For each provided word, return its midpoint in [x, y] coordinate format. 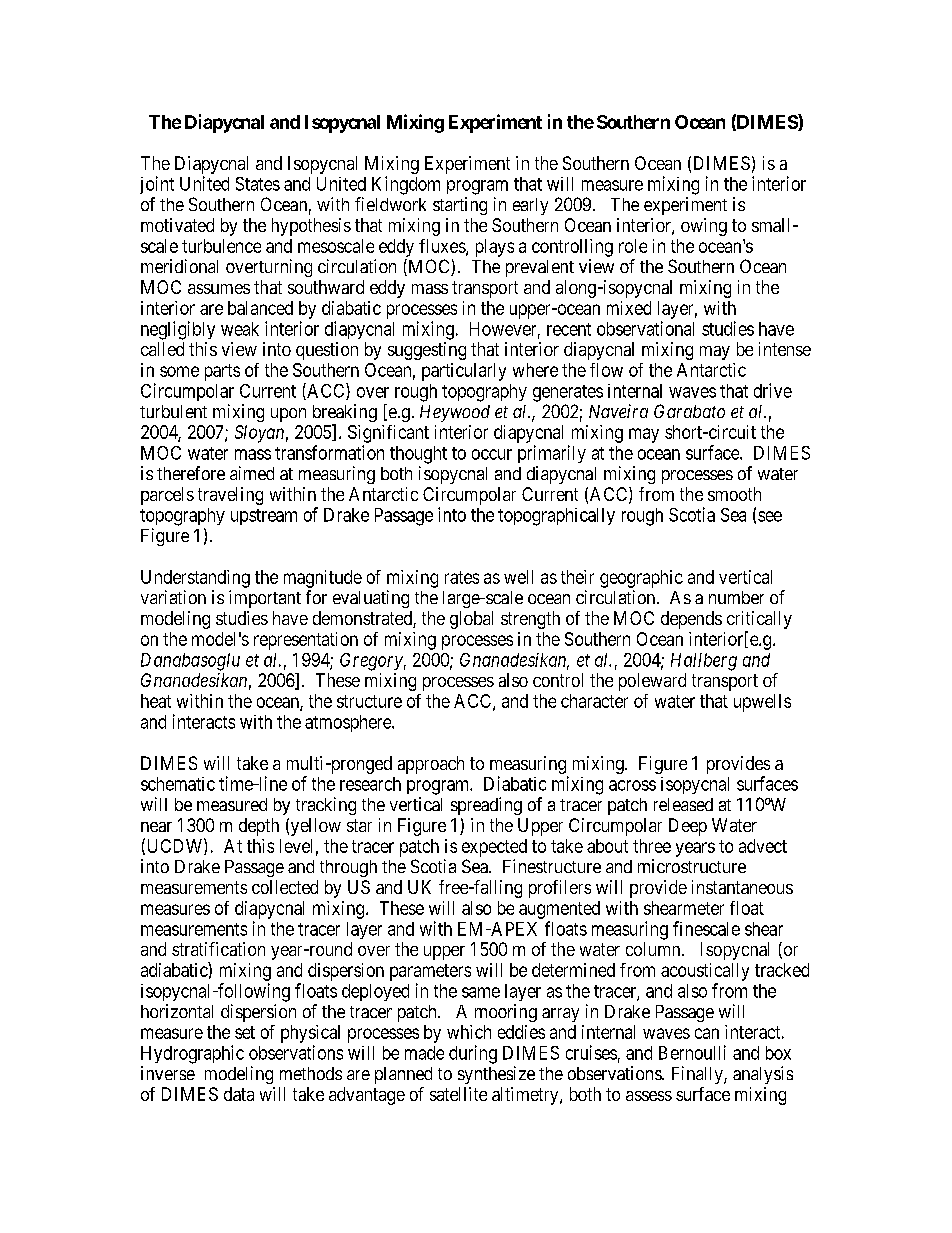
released [683, 804]
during [473, 1054]
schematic [178, 784]
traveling [230, 496]
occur [492, 454]
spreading [486, 806]
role [633, 246]
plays [495, 248]
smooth [734, 494]
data [239, 1094]
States [258, 184]
